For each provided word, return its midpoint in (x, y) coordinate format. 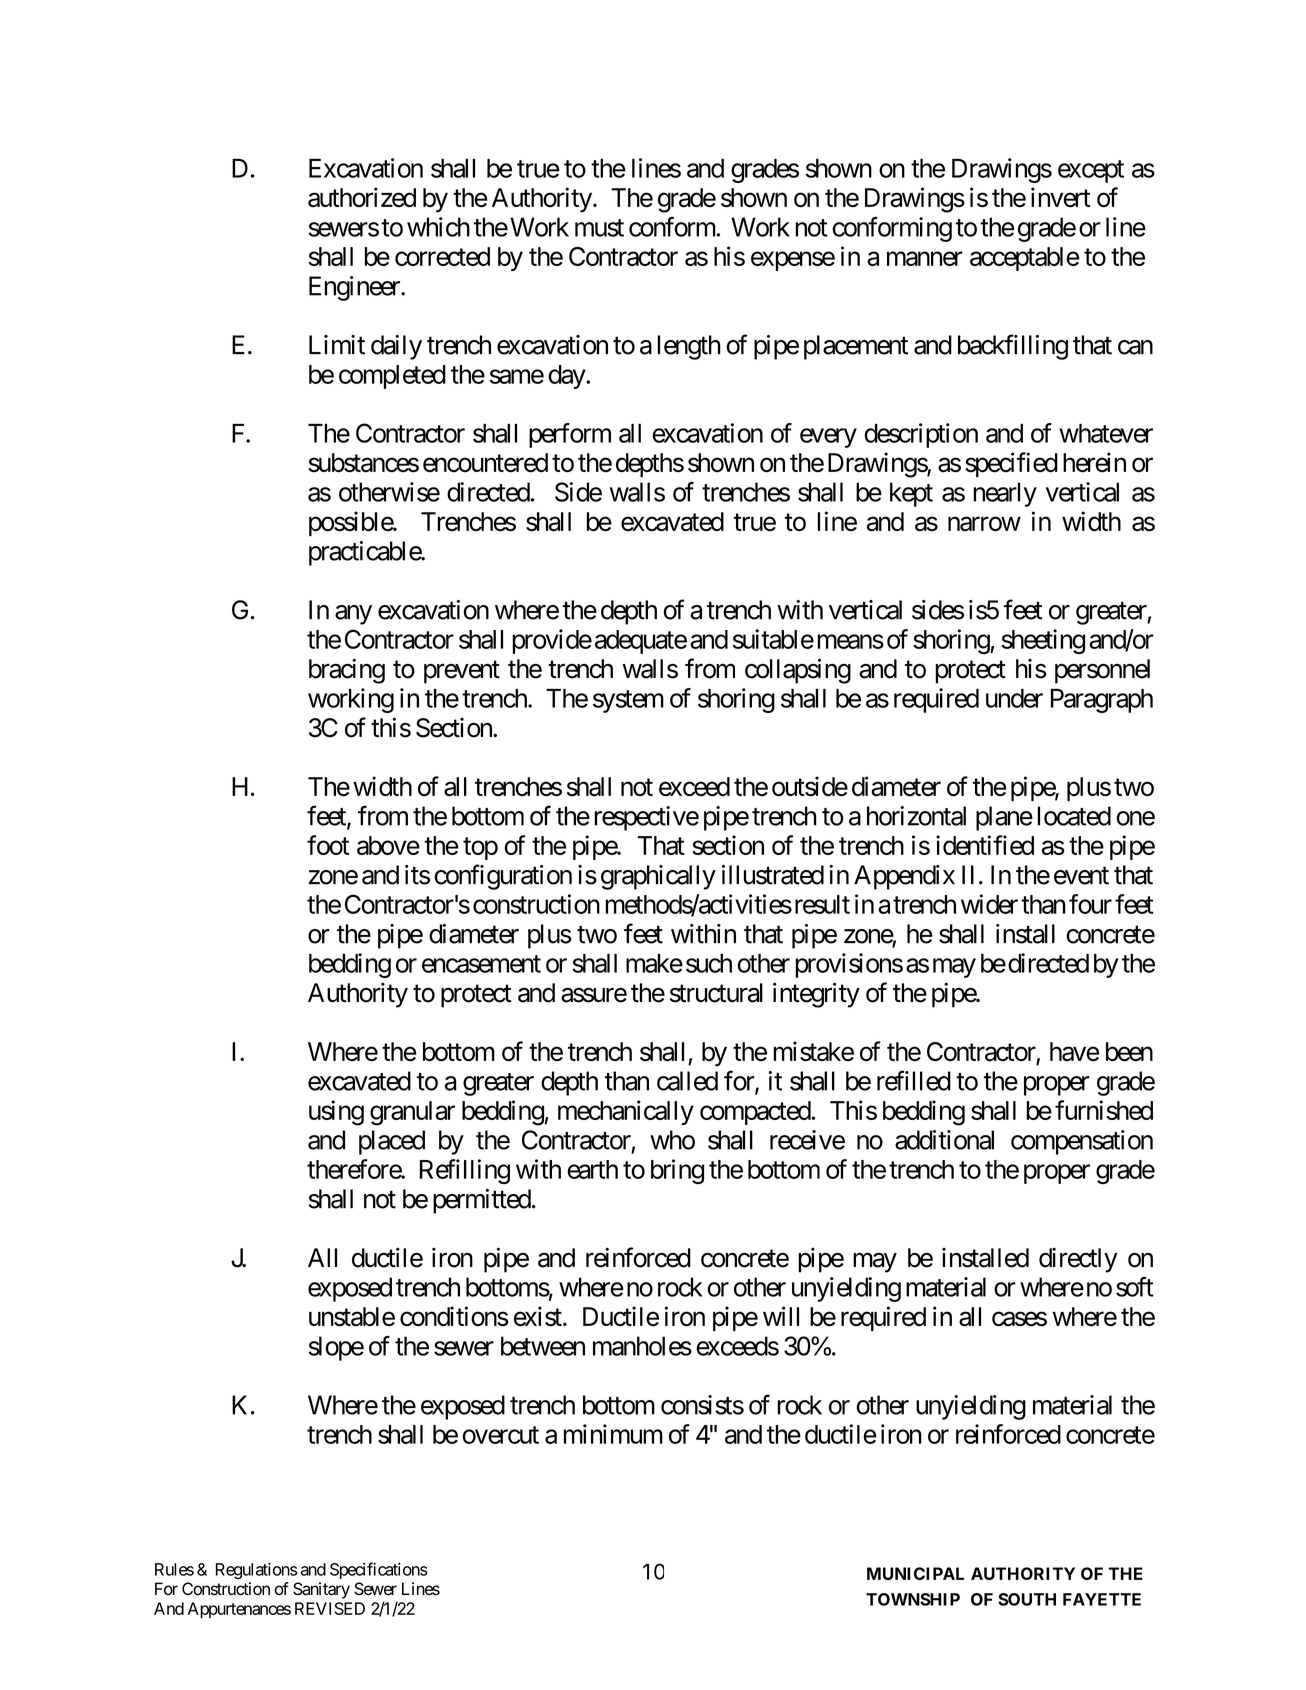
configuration (503, 877)
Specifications (379, 1570)
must (599, 228)
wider (989, 904)
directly (1078, 1260)
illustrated (773, 875)
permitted (482, 1201)
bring (677, 1171)
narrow (984, 524)
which (438, 227)
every (828, 438)
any (353, 615)
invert (1061, 197)
